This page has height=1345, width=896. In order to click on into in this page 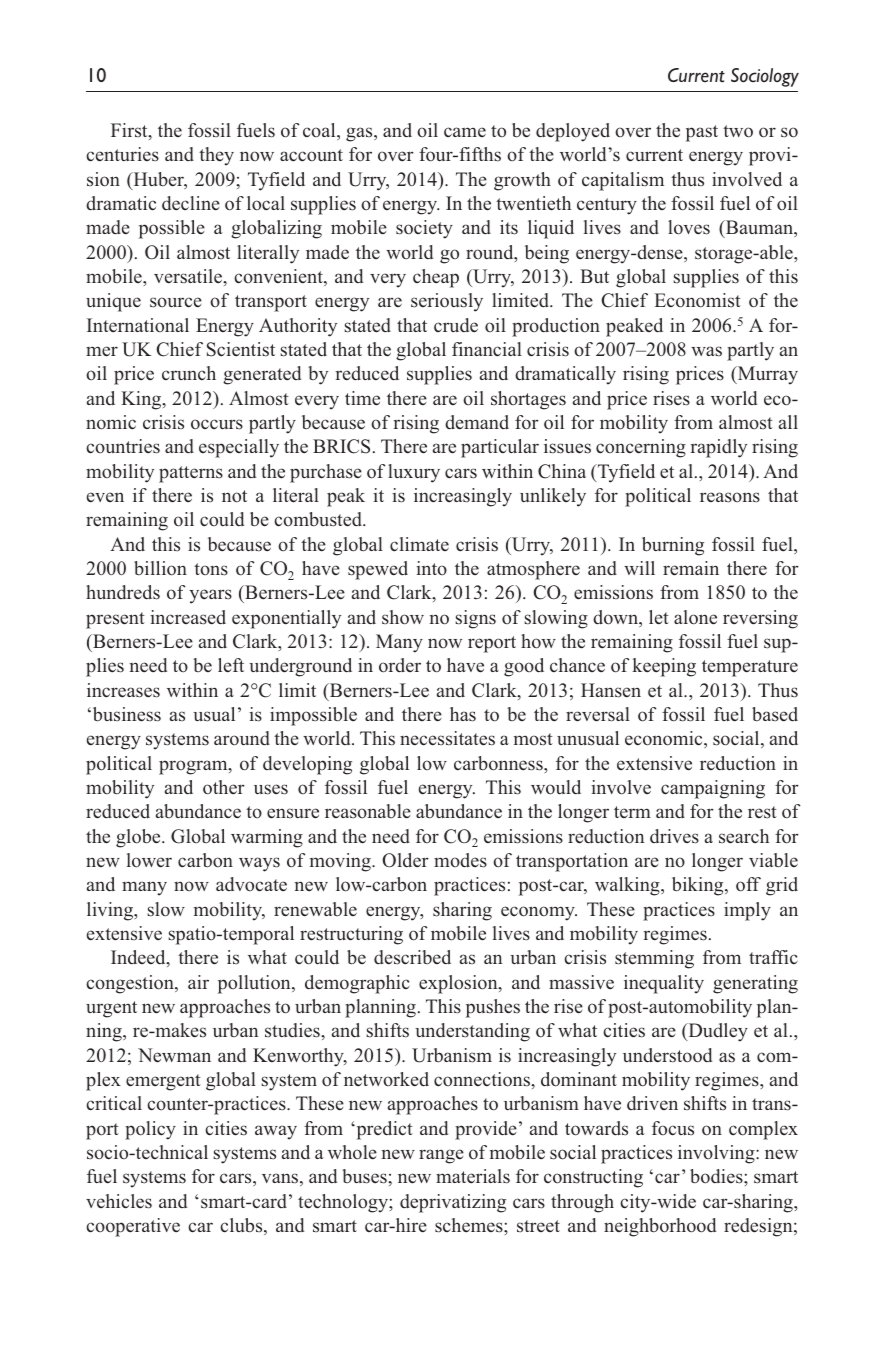, I will do `click(431, 568)`.
